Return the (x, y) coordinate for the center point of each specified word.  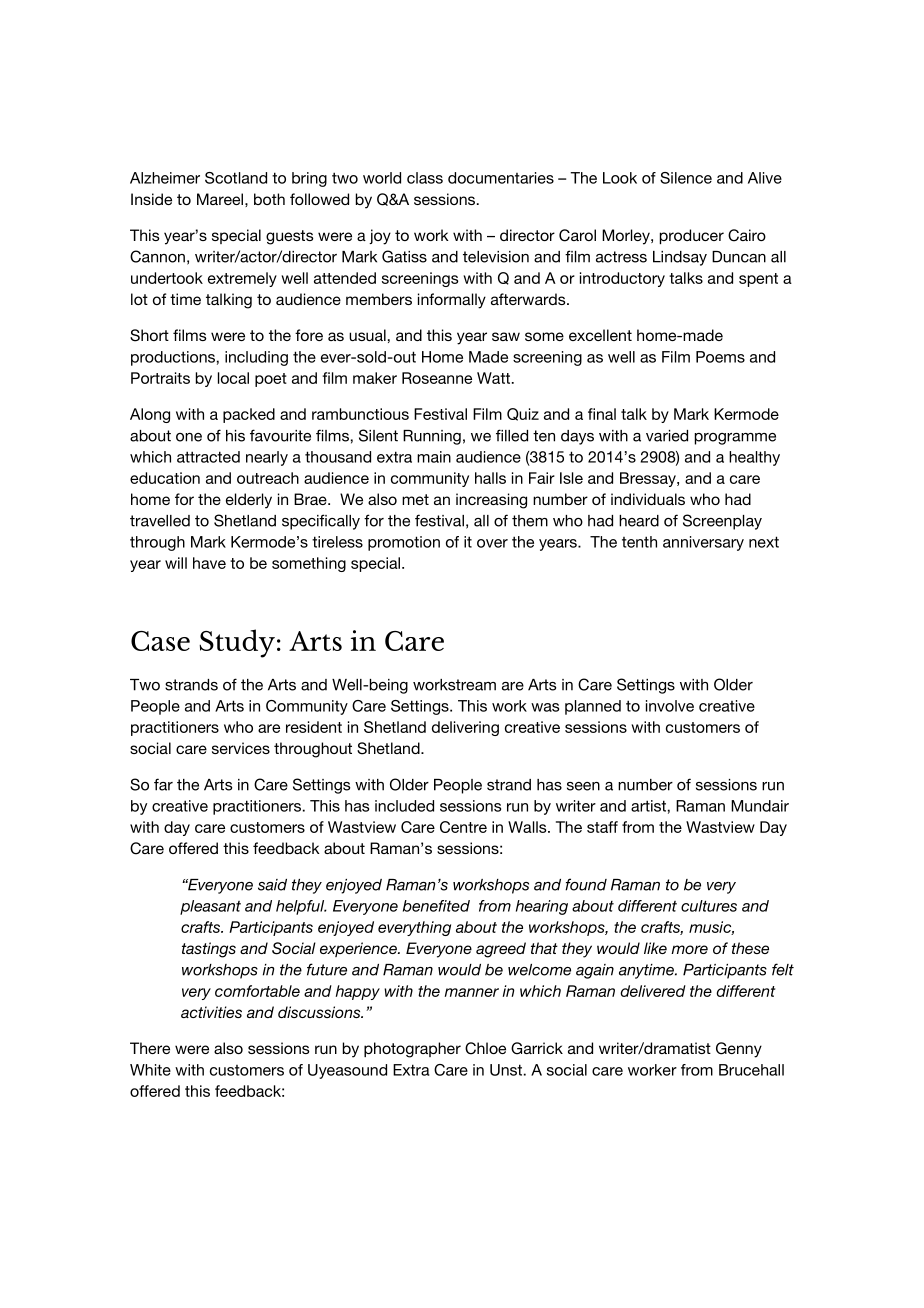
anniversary (703, 543)
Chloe (485, 1048)
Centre (463, 827)
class (425, 178)
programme (735, 439)
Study (237, 643)
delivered (653, 991)
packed (249, 415)
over (492, 543)
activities (211, 1012)
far (163, 784)
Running (432, 437)
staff (602, 827)
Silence (686, 178)
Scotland (236, 178)
